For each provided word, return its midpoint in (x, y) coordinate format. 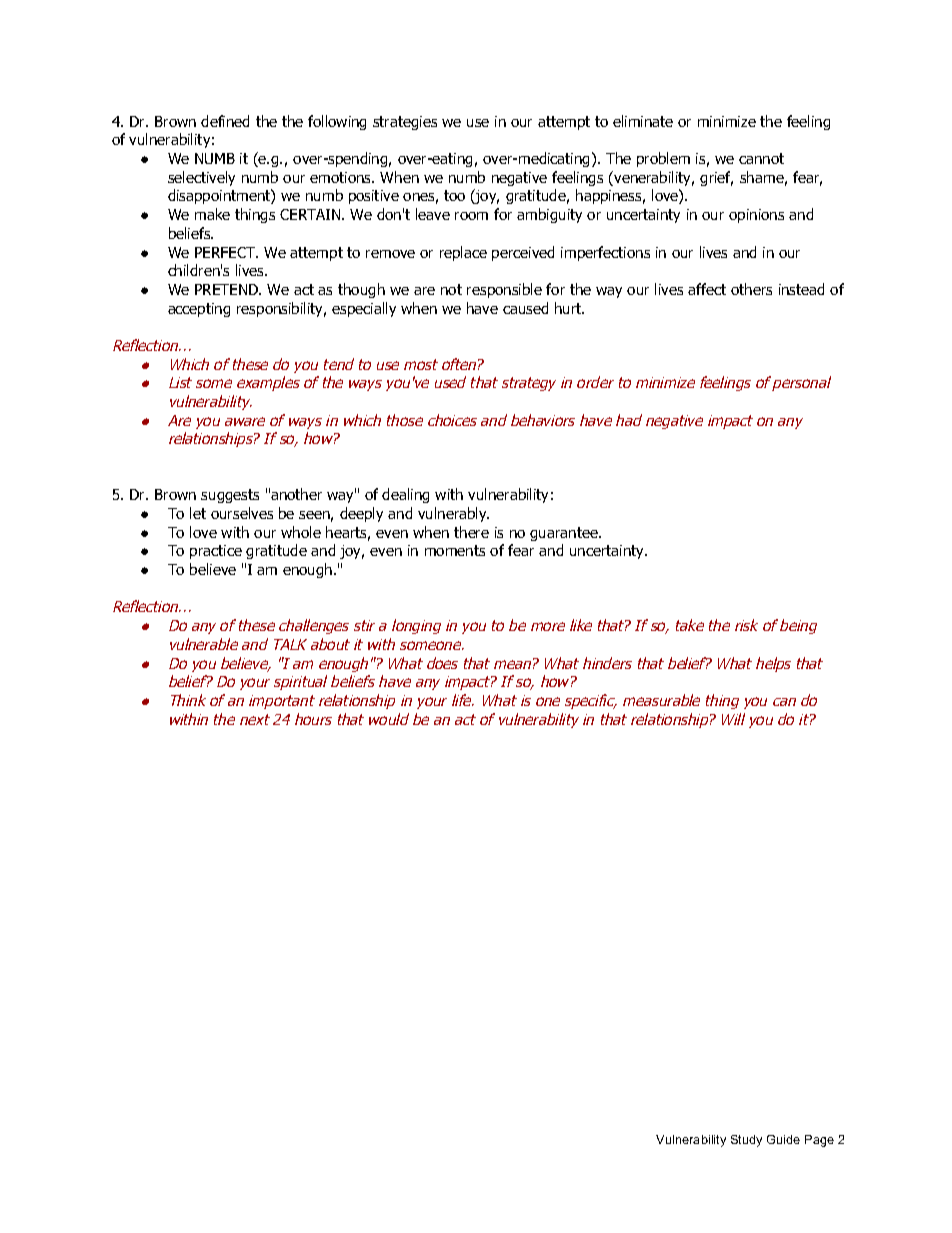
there (471, 532)
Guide (783, 1139)
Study (746, 1141)
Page (819, 1141)
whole (301, 532)
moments (455, 550)
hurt (569, 308)
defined (225, 121)
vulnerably (453, 514)
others (751, 289)
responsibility (281, 309)
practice (216, 552)
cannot (761, 158)
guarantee (565, 534)
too (454, 195)
